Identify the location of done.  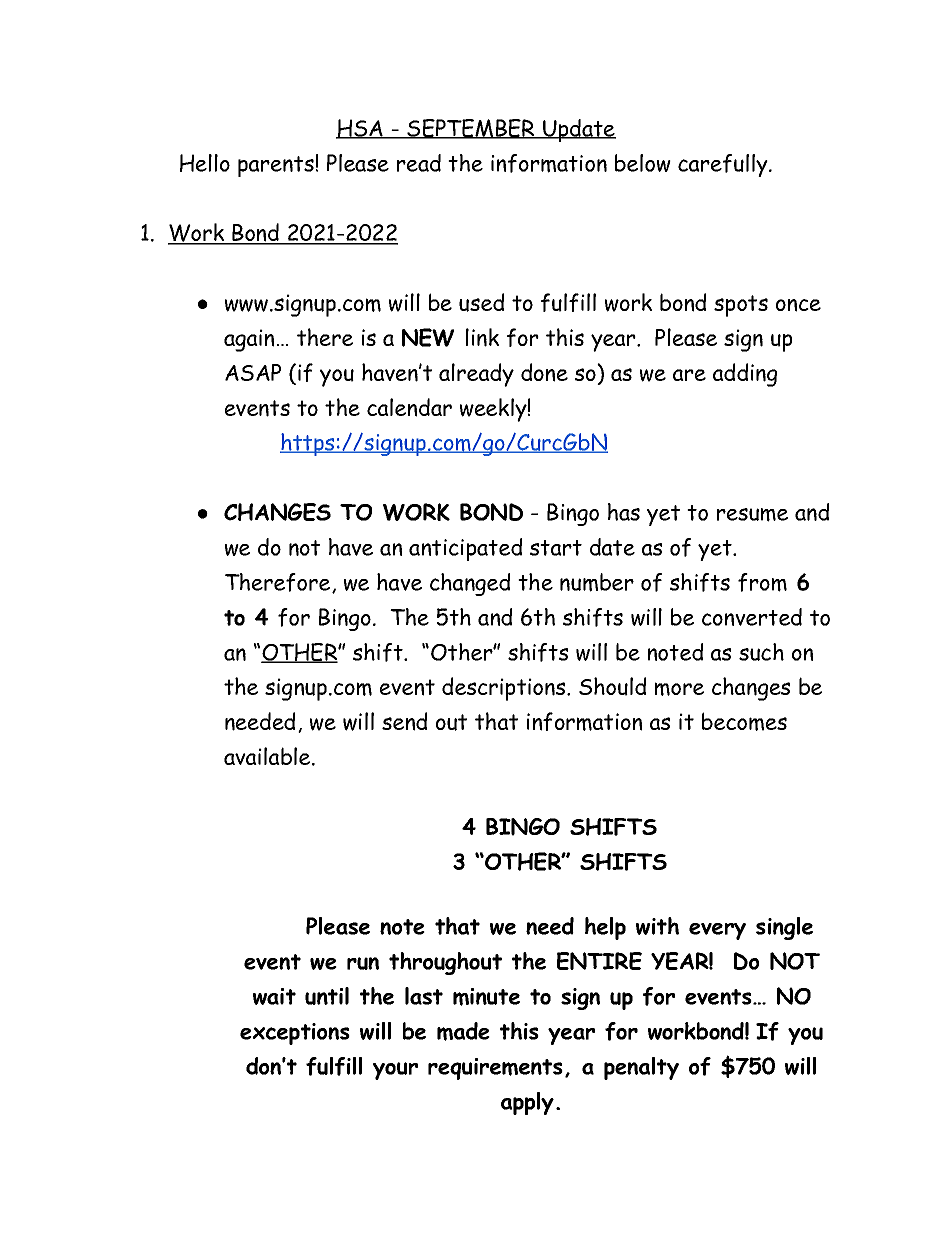
(544, 372).
